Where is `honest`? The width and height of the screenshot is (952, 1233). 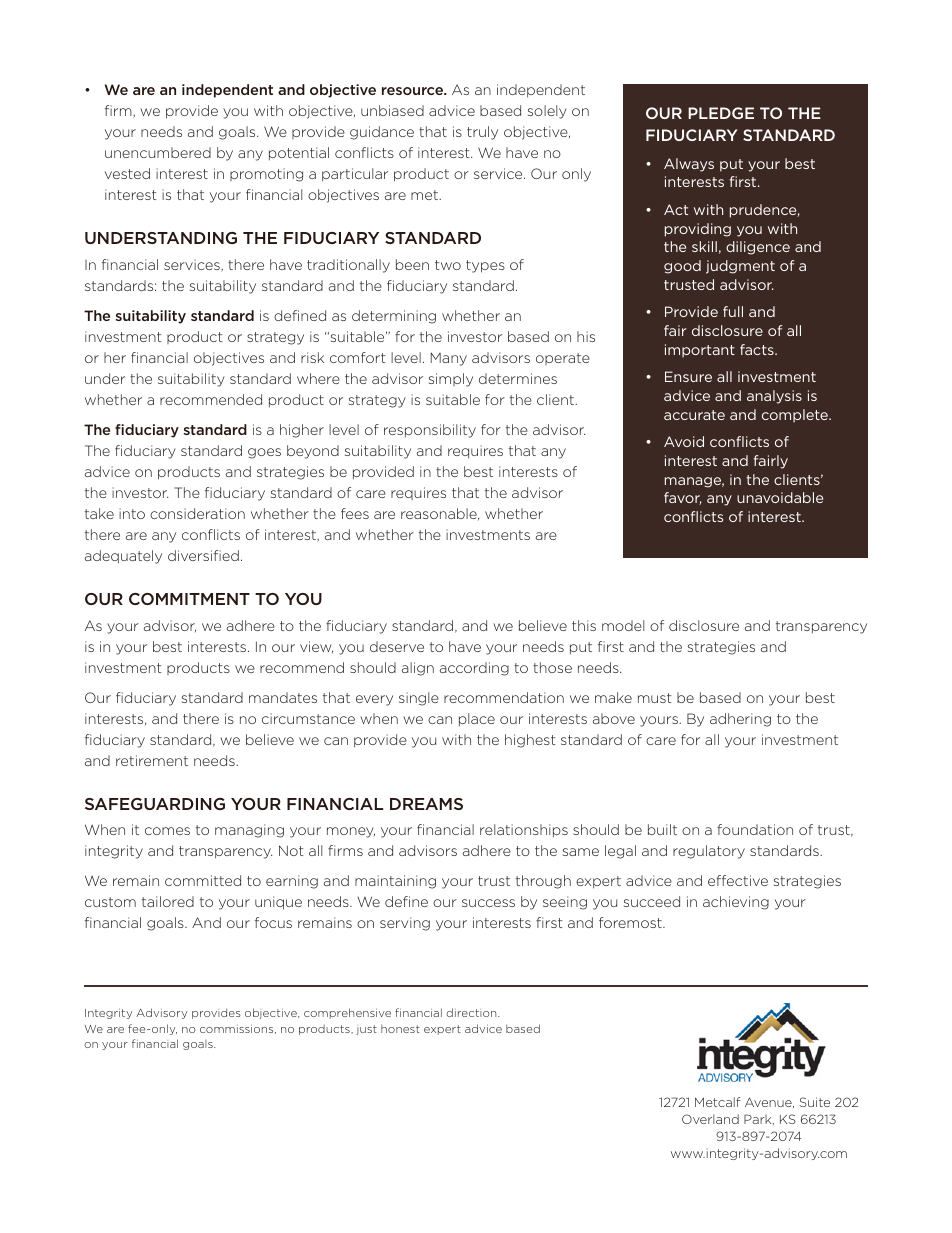
honest is located at coordinates (400, 1028).
